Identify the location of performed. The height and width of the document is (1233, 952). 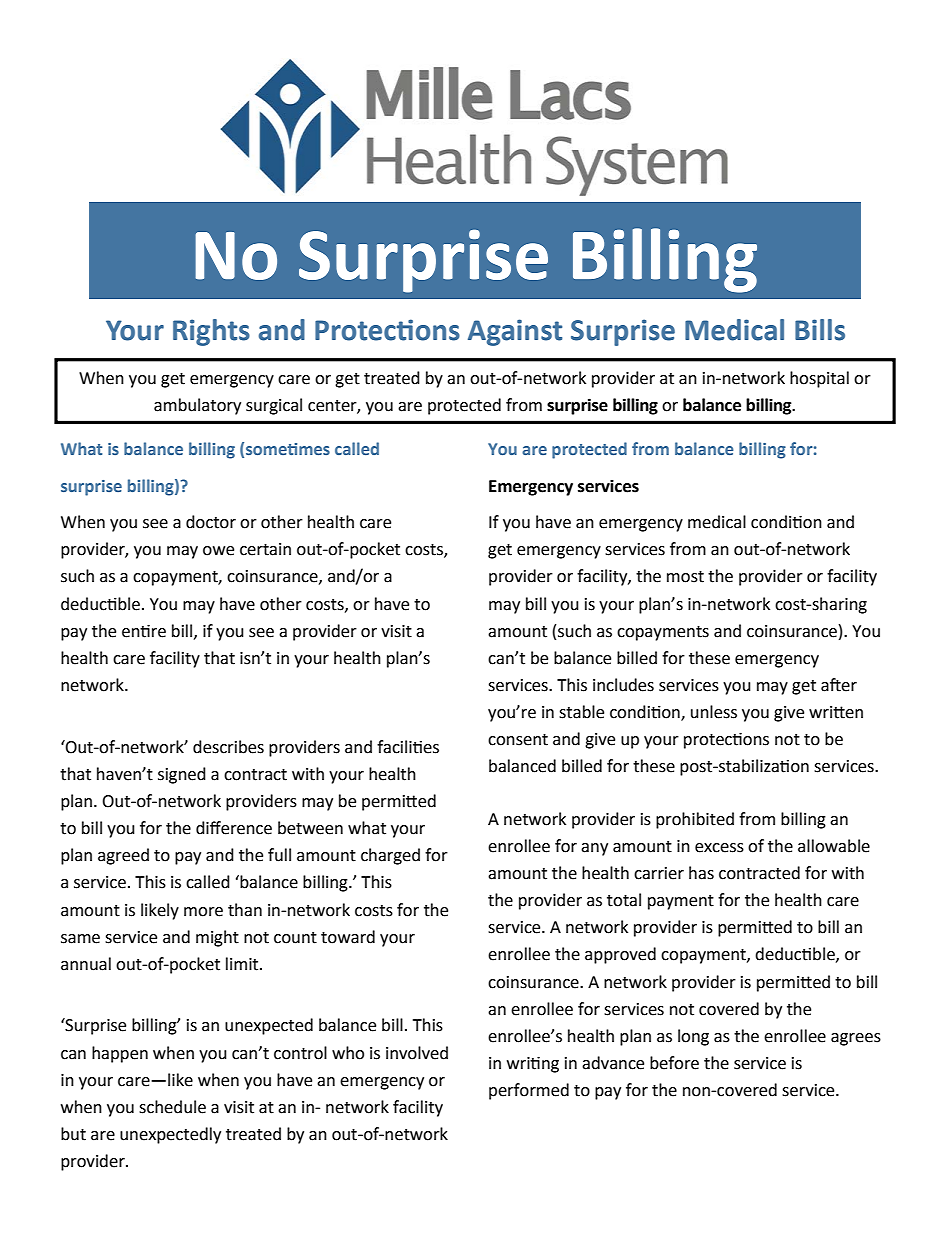
(529, 1091).
